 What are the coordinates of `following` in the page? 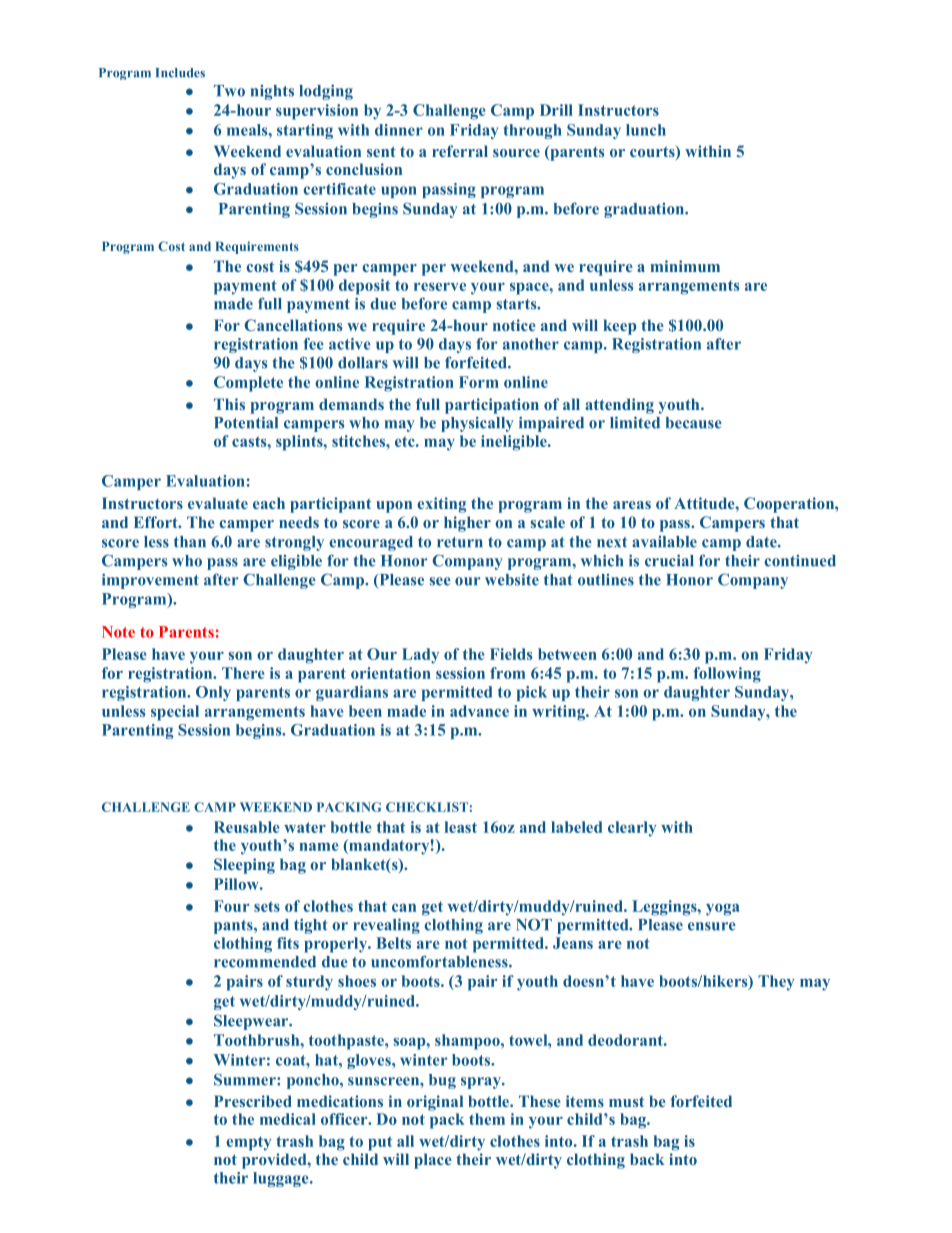 It's located at (727, 675).
